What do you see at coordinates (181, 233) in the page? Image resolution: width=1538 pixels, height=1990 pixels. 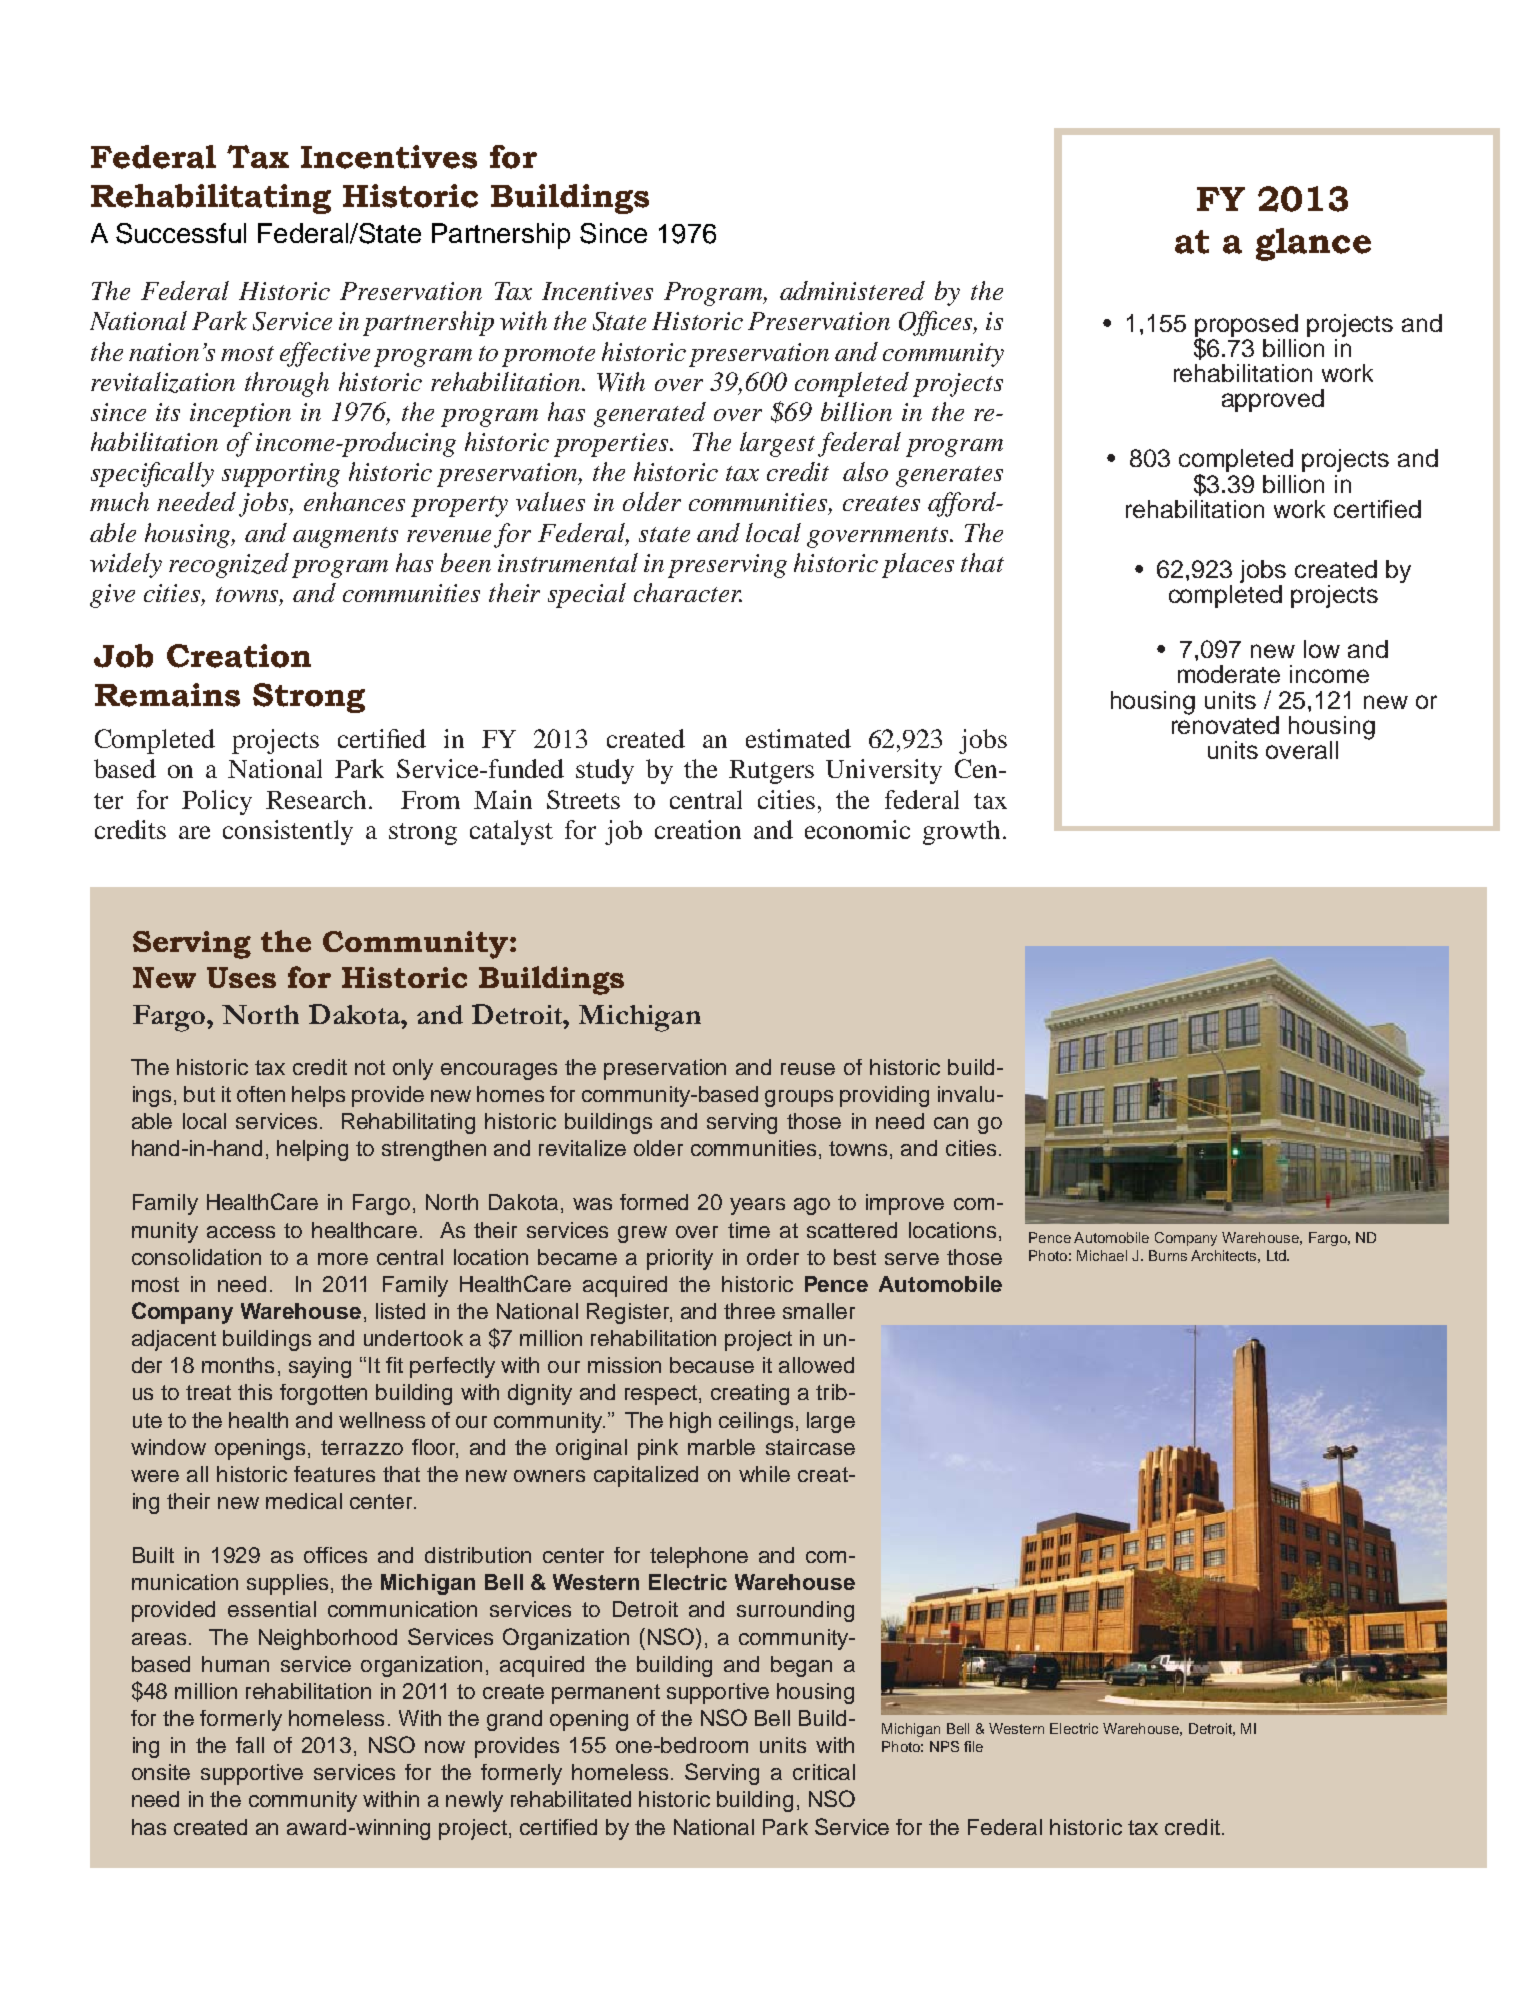 I see `Successful` at bounding box center [181, 233].
